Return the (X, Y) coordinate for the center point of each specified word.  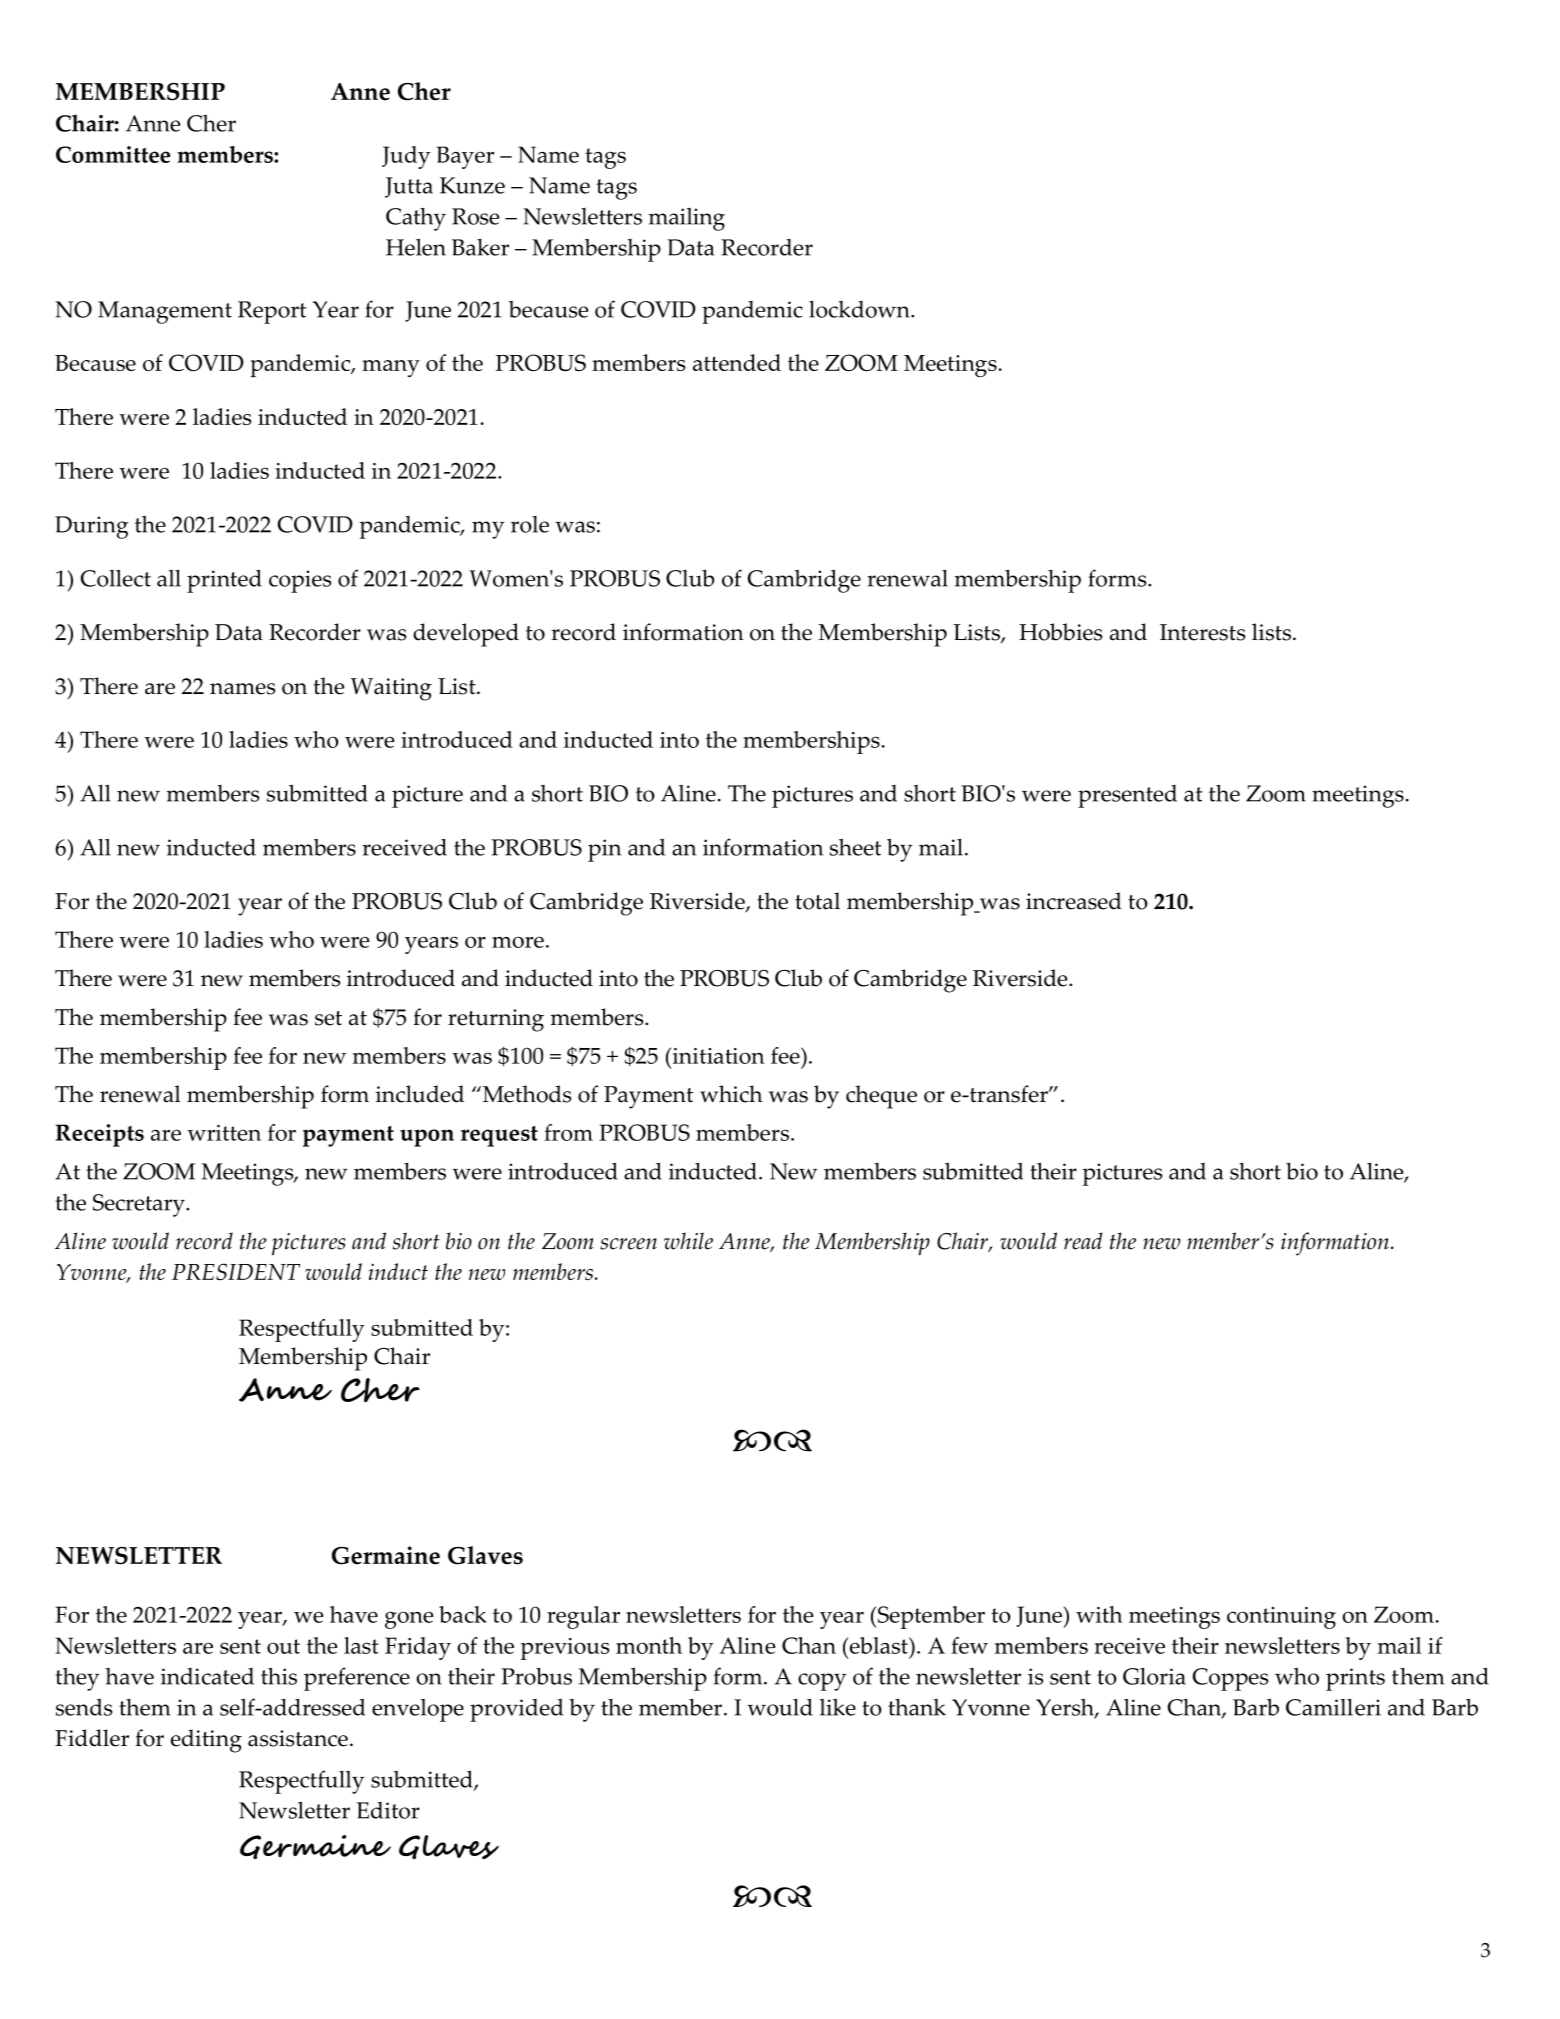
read (1083, 1241)
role (530, 524)
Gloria (1154, 1676)
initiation (717, 1055)
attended (737, 362)
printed (224, 581)
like (838, 1707)
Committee (113, 154)
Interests (1203, 632)
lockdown (860, 309)
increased (1074, 901)
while (688, 1241)
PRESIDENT (236, 1271)
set (328, 1018)
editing (206, 1741)
